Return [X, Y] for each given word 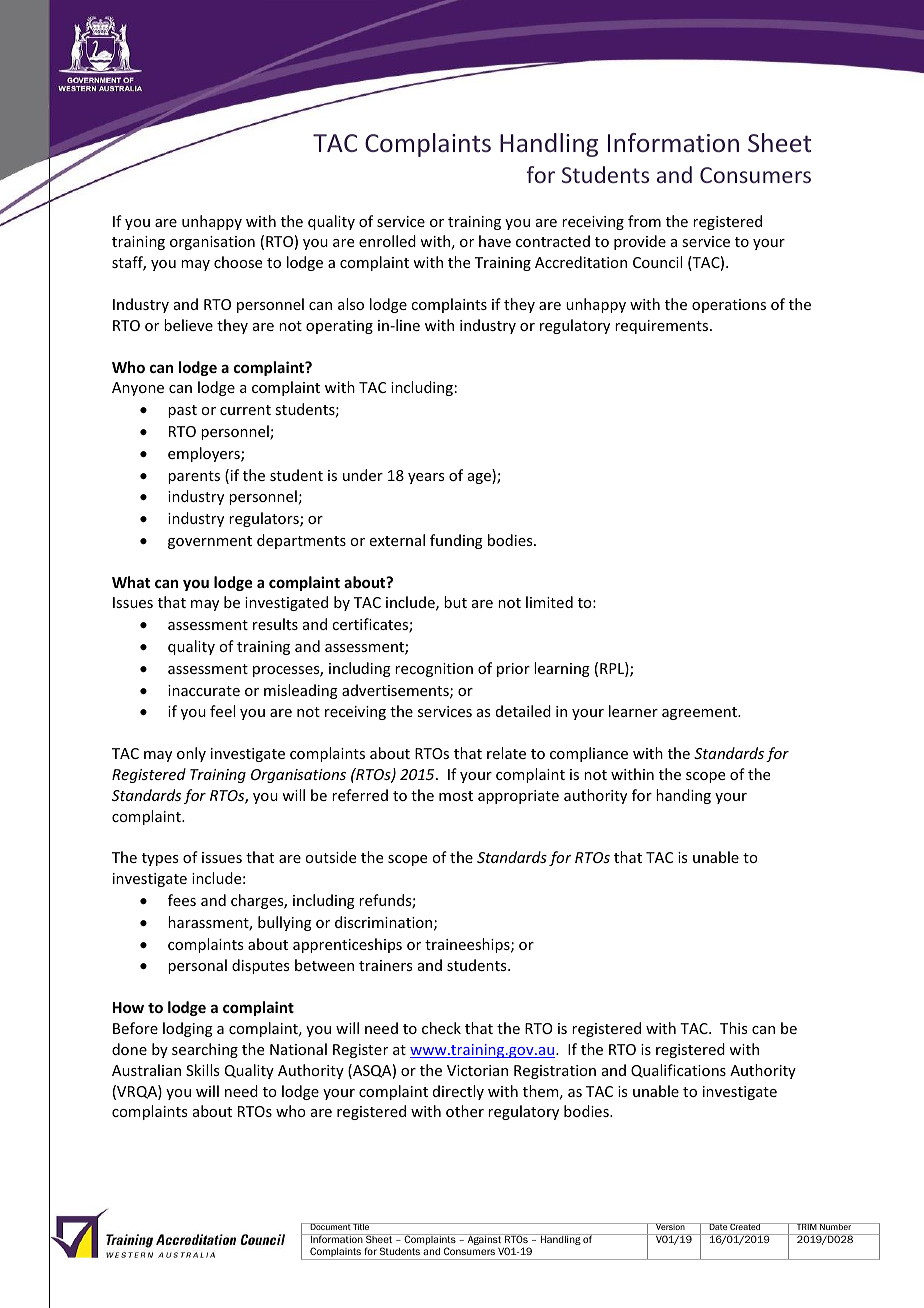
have [495, 241]
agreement [700, 713]
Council [657, 262]
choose [238, 262]
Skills [202, 1070]
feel [222, 711]
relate [506, 753]
